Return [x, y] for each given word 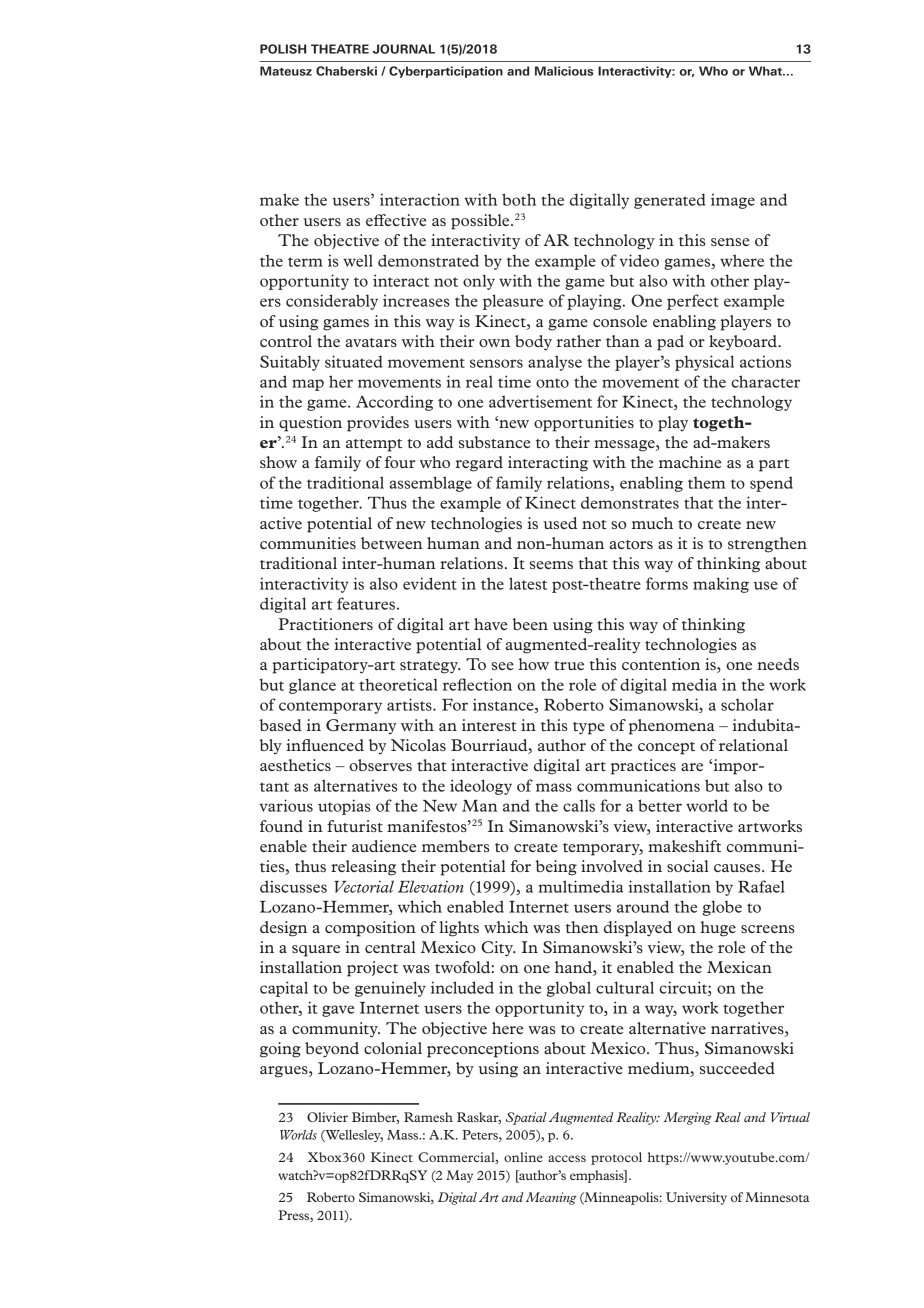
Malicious [564, 71]
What [766, 71]
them [706, 483]
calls [579, 805]
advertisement [540, 401]
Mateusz [286, 71]
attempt [374, 445]
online [523, 1157]
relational [753, 745]
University [696, 1198]
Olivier [327, 1117]
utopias [344, 807]
